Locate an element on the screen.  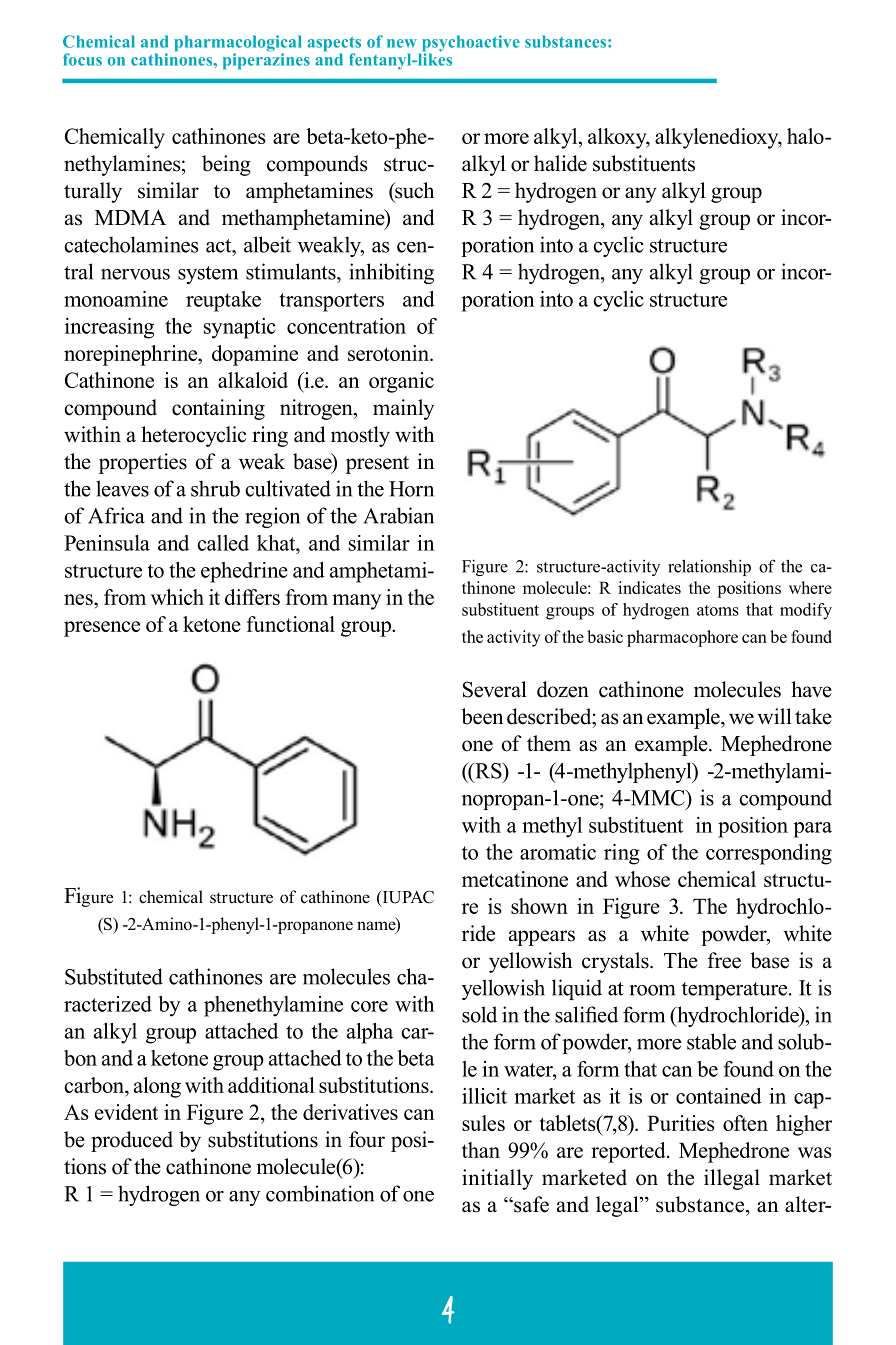
serotonin is located at coordinates (390, 353).
